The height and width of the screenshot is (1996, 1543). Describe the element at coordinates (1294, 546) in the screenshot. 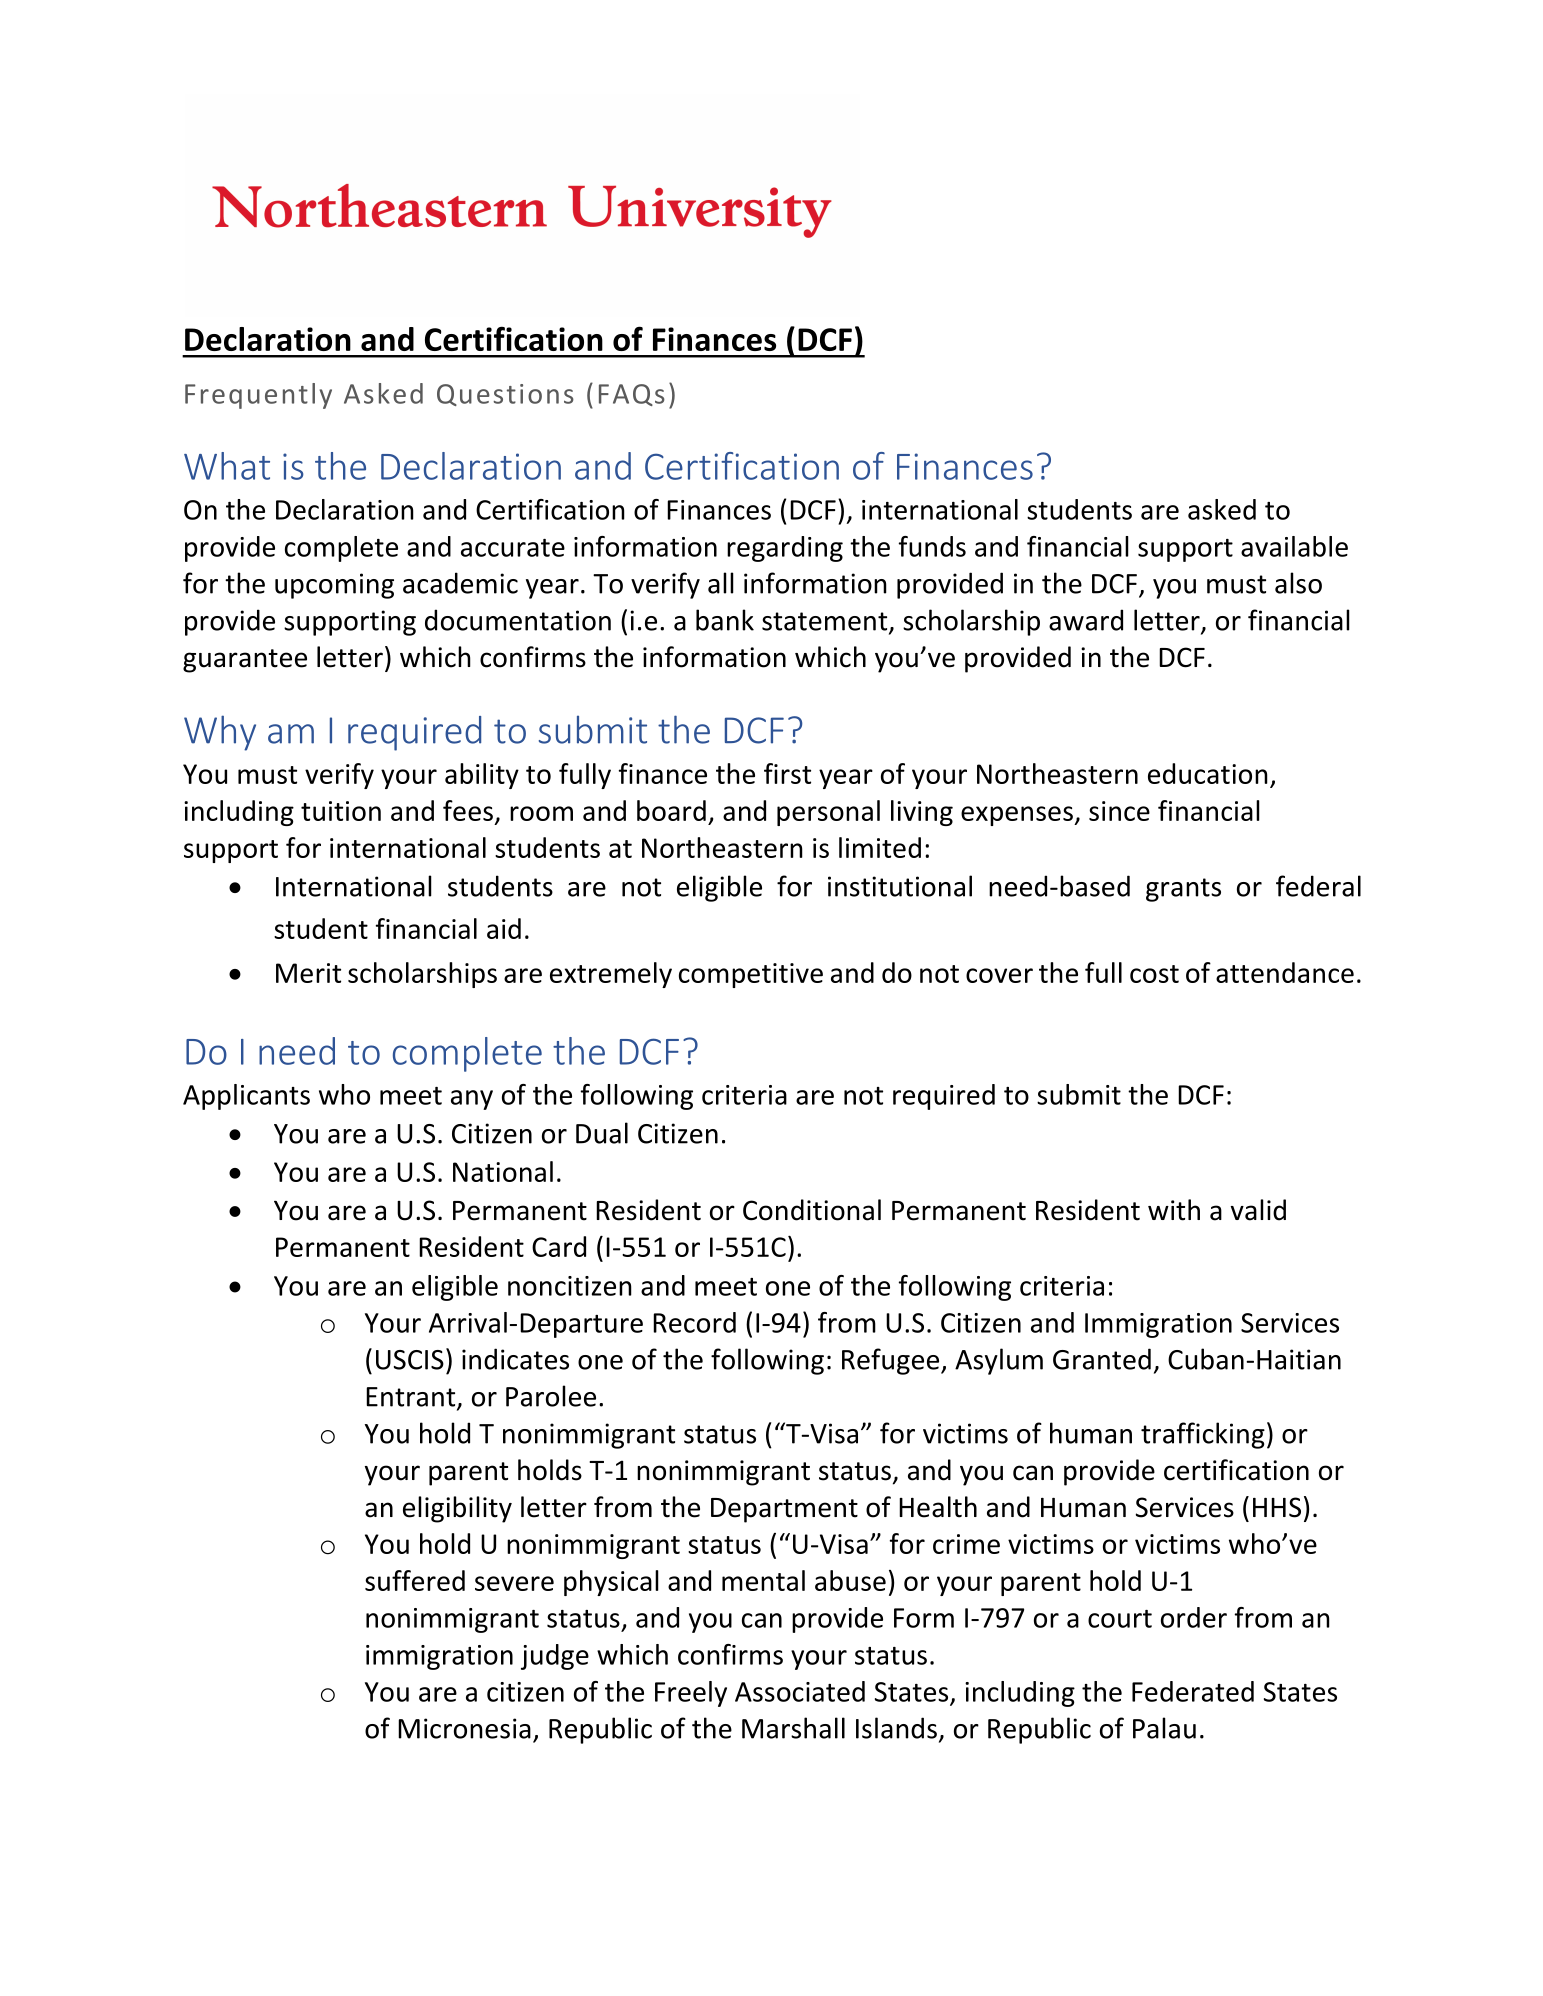

I see `available` at that location.
